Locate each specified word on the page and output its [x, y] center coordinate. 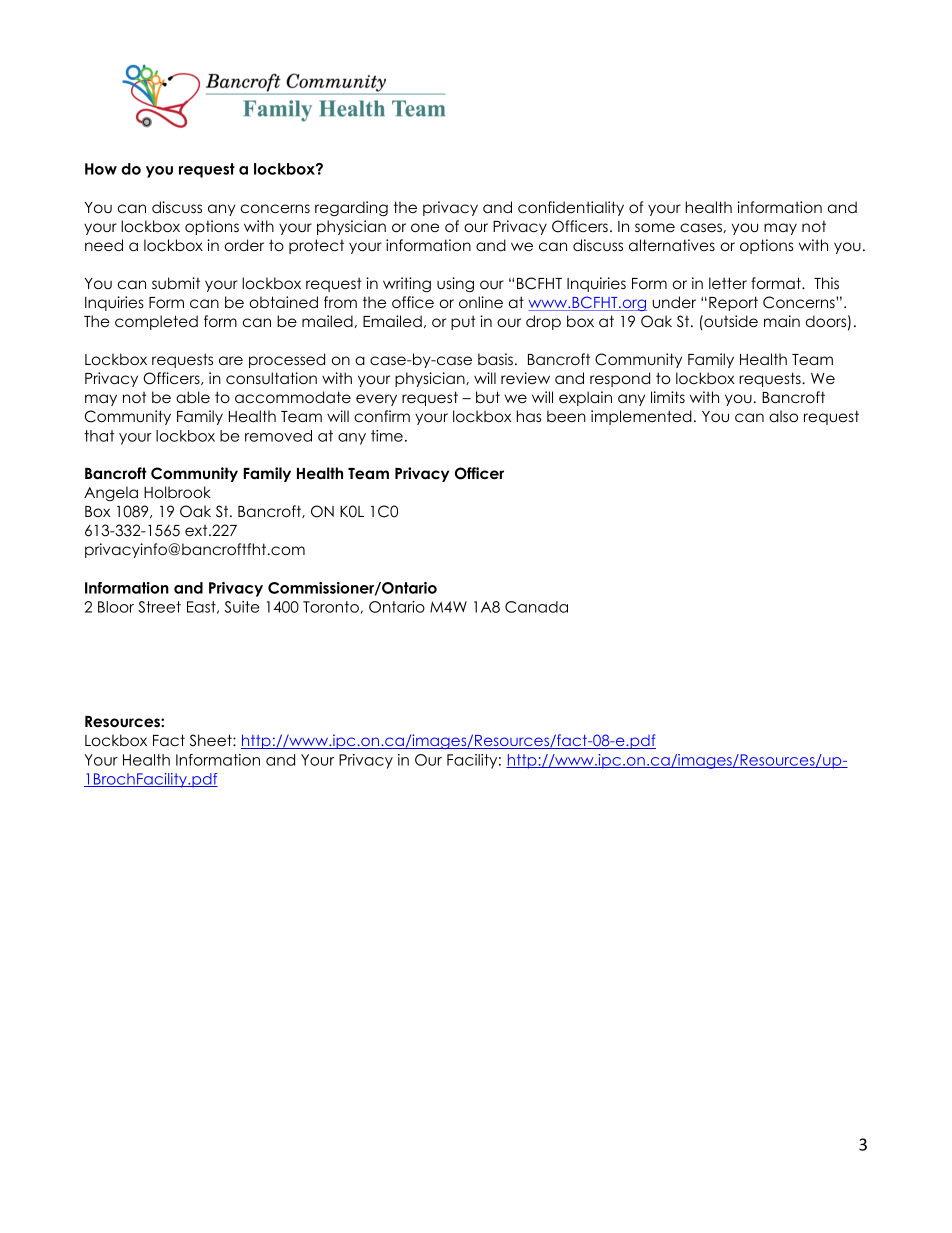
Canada [536, 607]
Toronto [331, 607]
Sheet [212, 740]
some [655, 228]
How [101, 169]
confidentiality [571, 208]
